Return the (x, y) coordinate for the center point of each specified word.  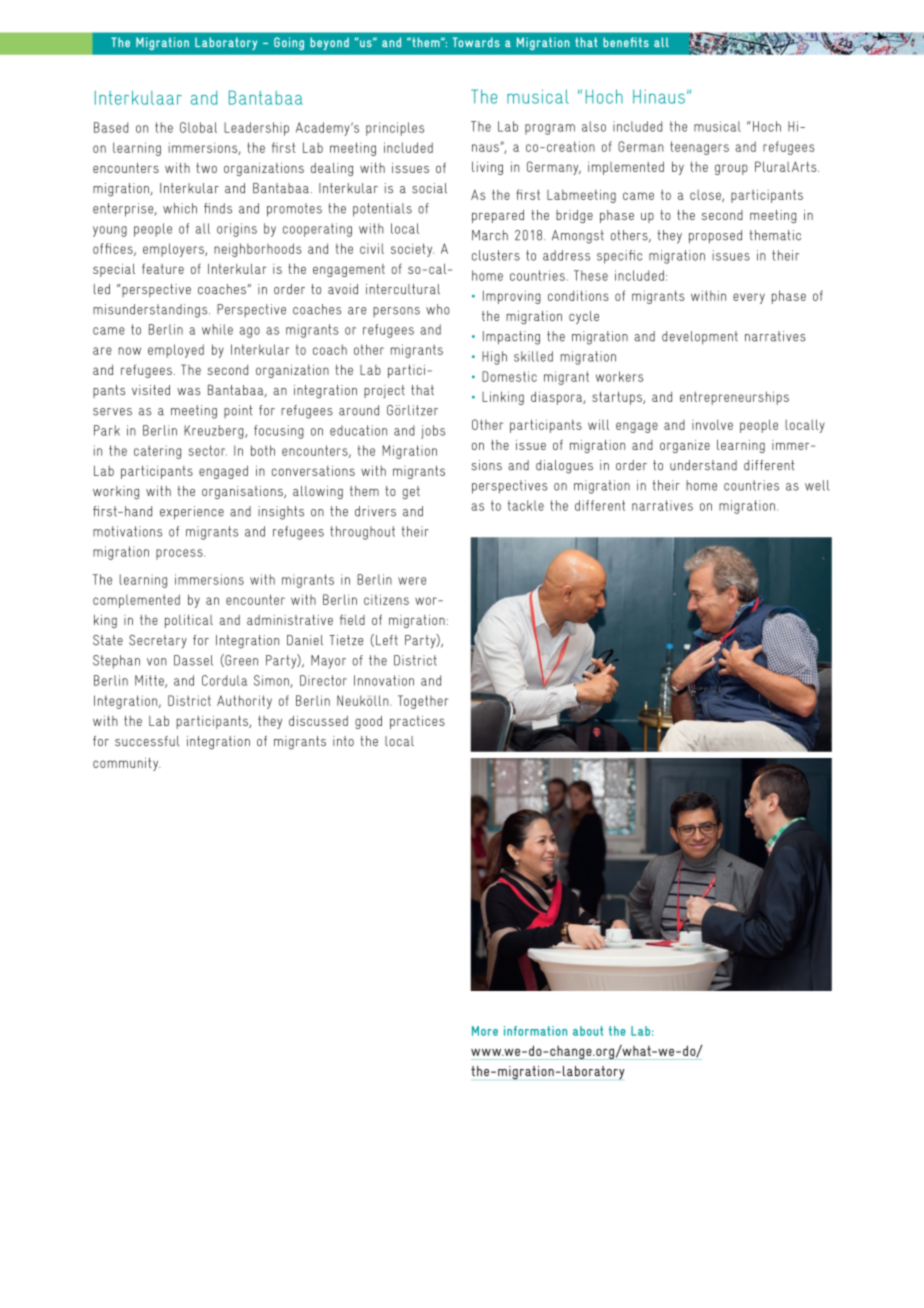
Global (198, 127)
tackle (526, 505)
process (180, 554)
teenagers (699, 148)
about (588, 1031)
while (217, 329)
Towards (476, 42)
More (485, 1031)
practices (417, 722)
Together (423, 702)
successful (147, 741)
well (817, 485)
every (749, 298)
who (437, 309)
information (535, 1031)
